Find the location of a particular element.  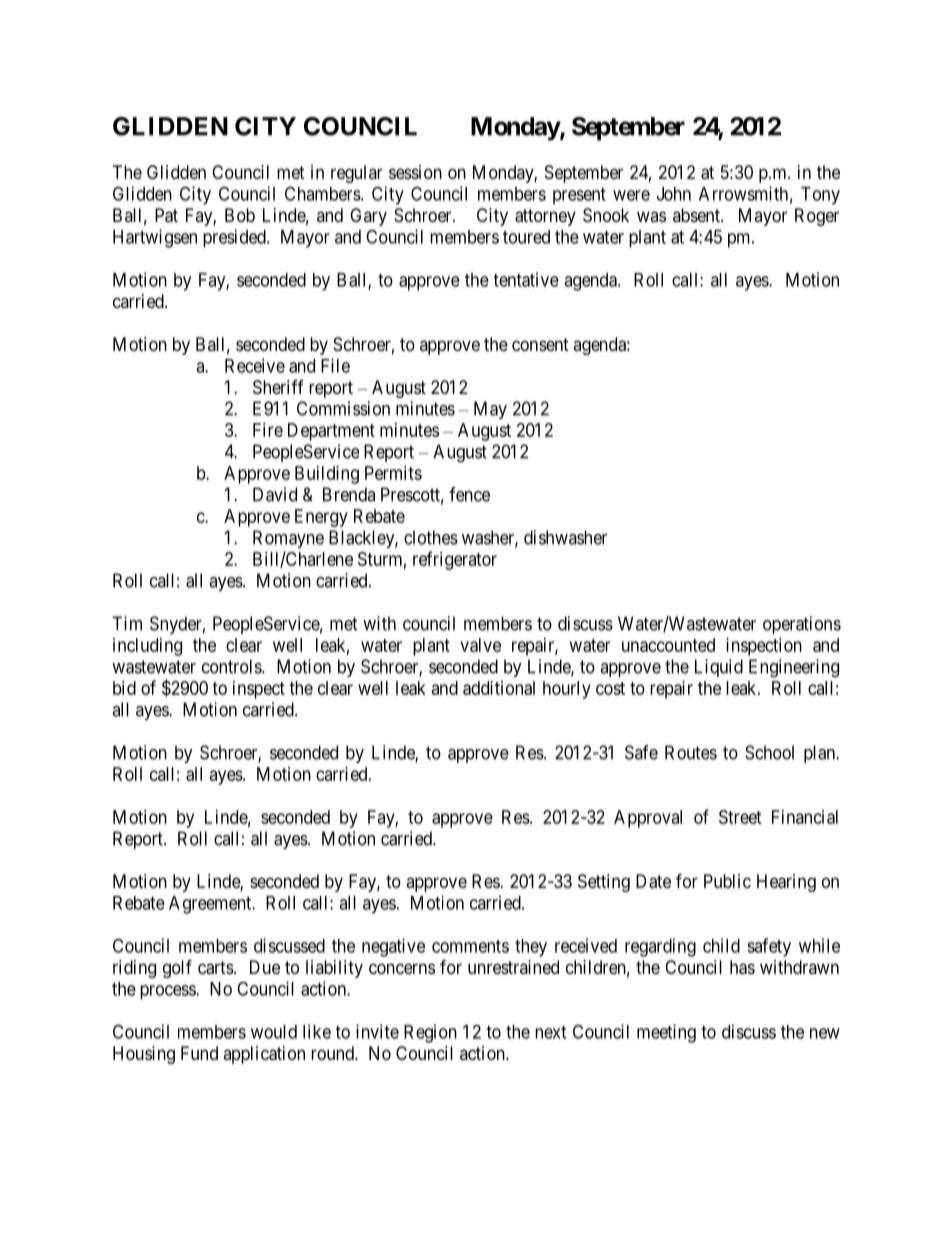

session is located at coordinates (415, 172).
